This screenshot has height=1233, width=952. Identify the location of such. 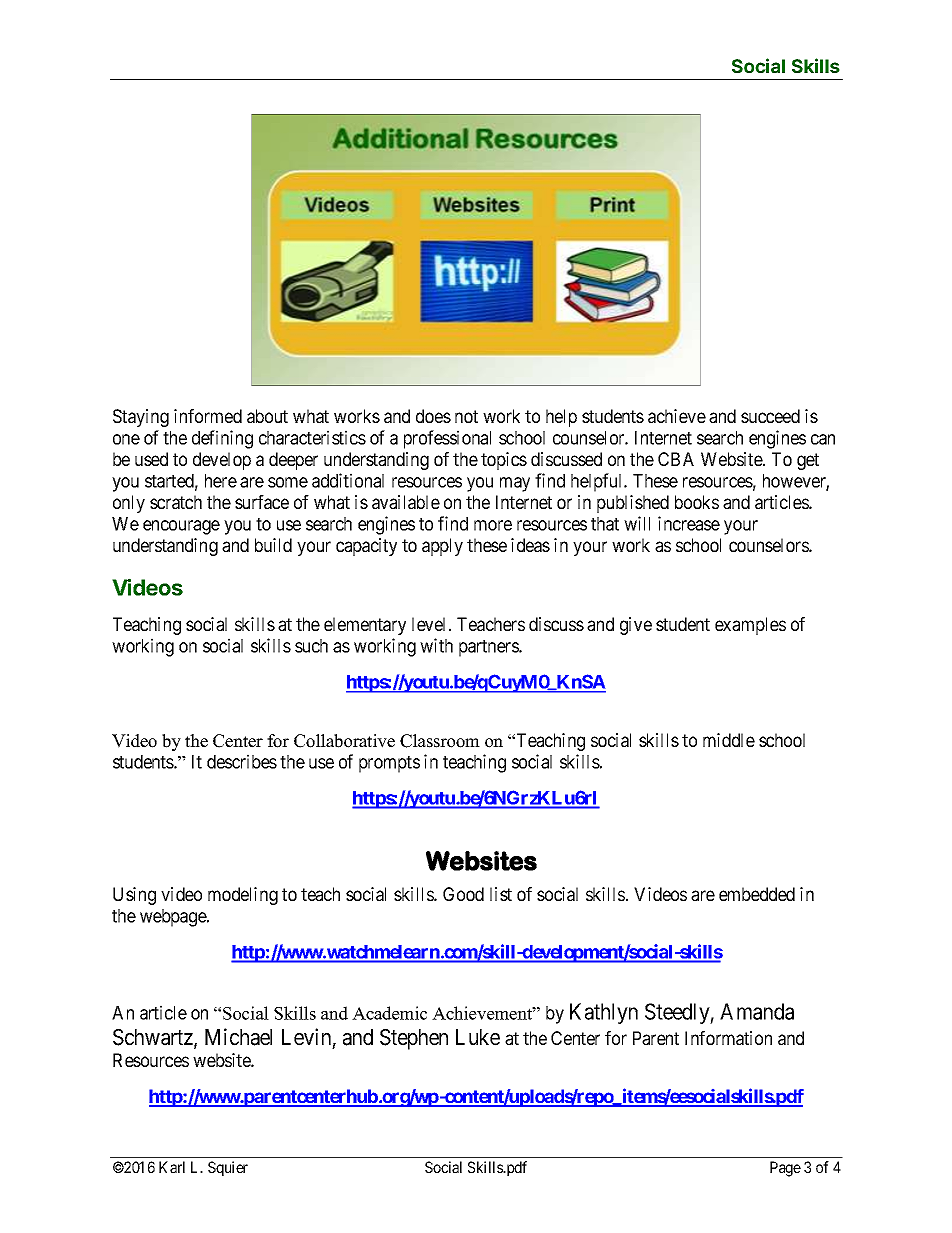
(311, 646).
